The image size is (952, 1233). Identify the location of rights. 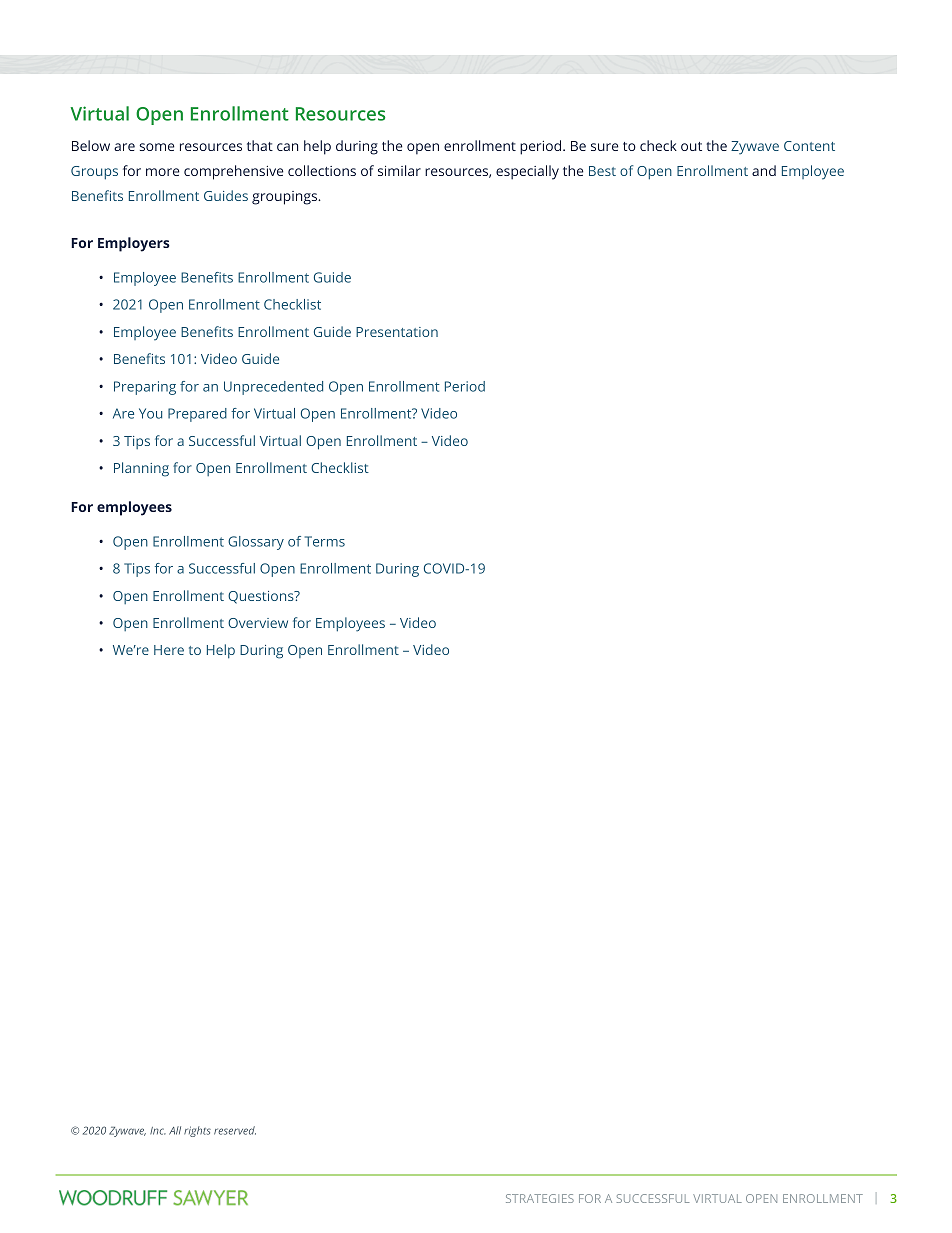
(197, 1131).
